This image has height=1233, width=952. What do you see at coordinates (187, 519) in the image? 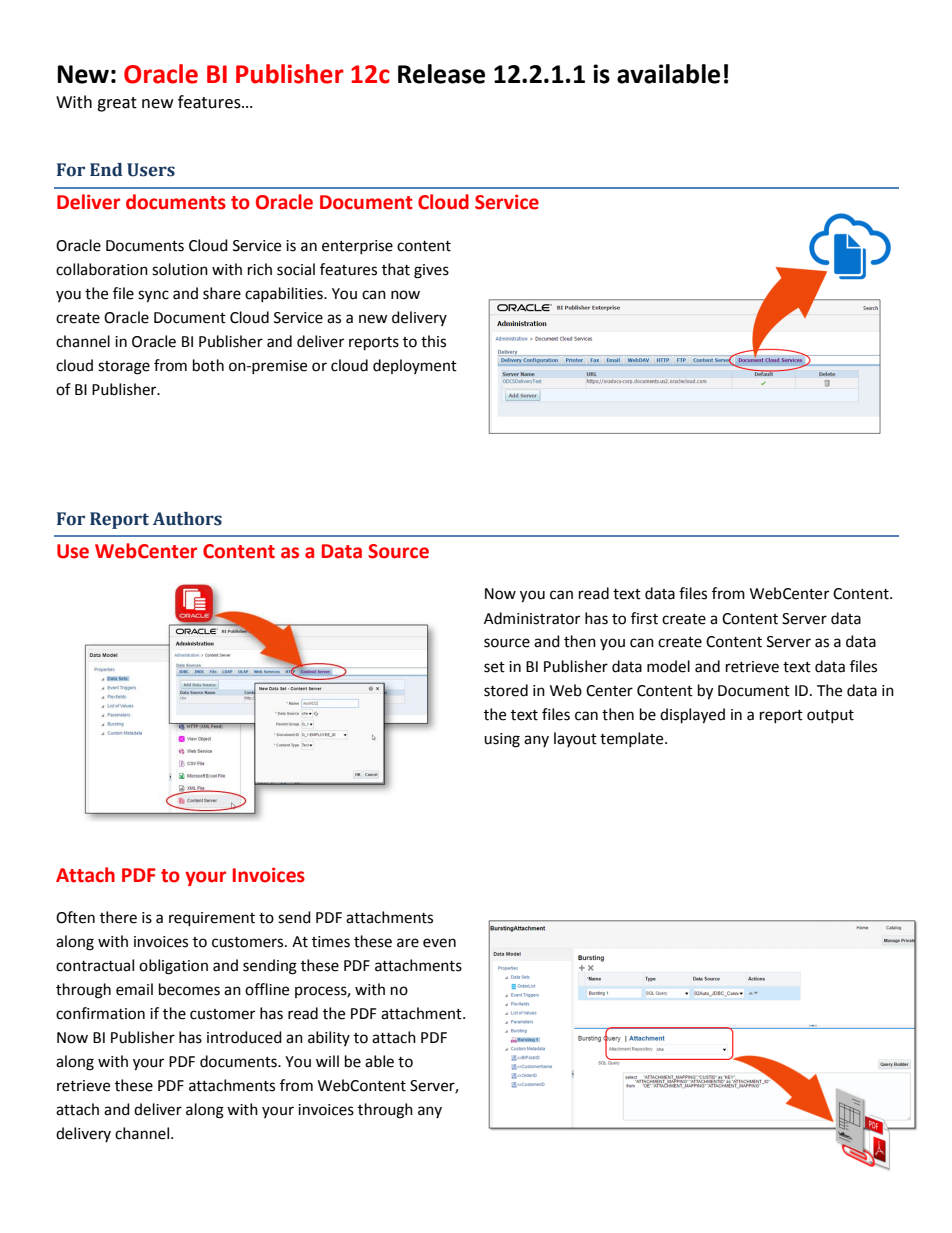
I see `Authors` at bounding box center [187, 519].
